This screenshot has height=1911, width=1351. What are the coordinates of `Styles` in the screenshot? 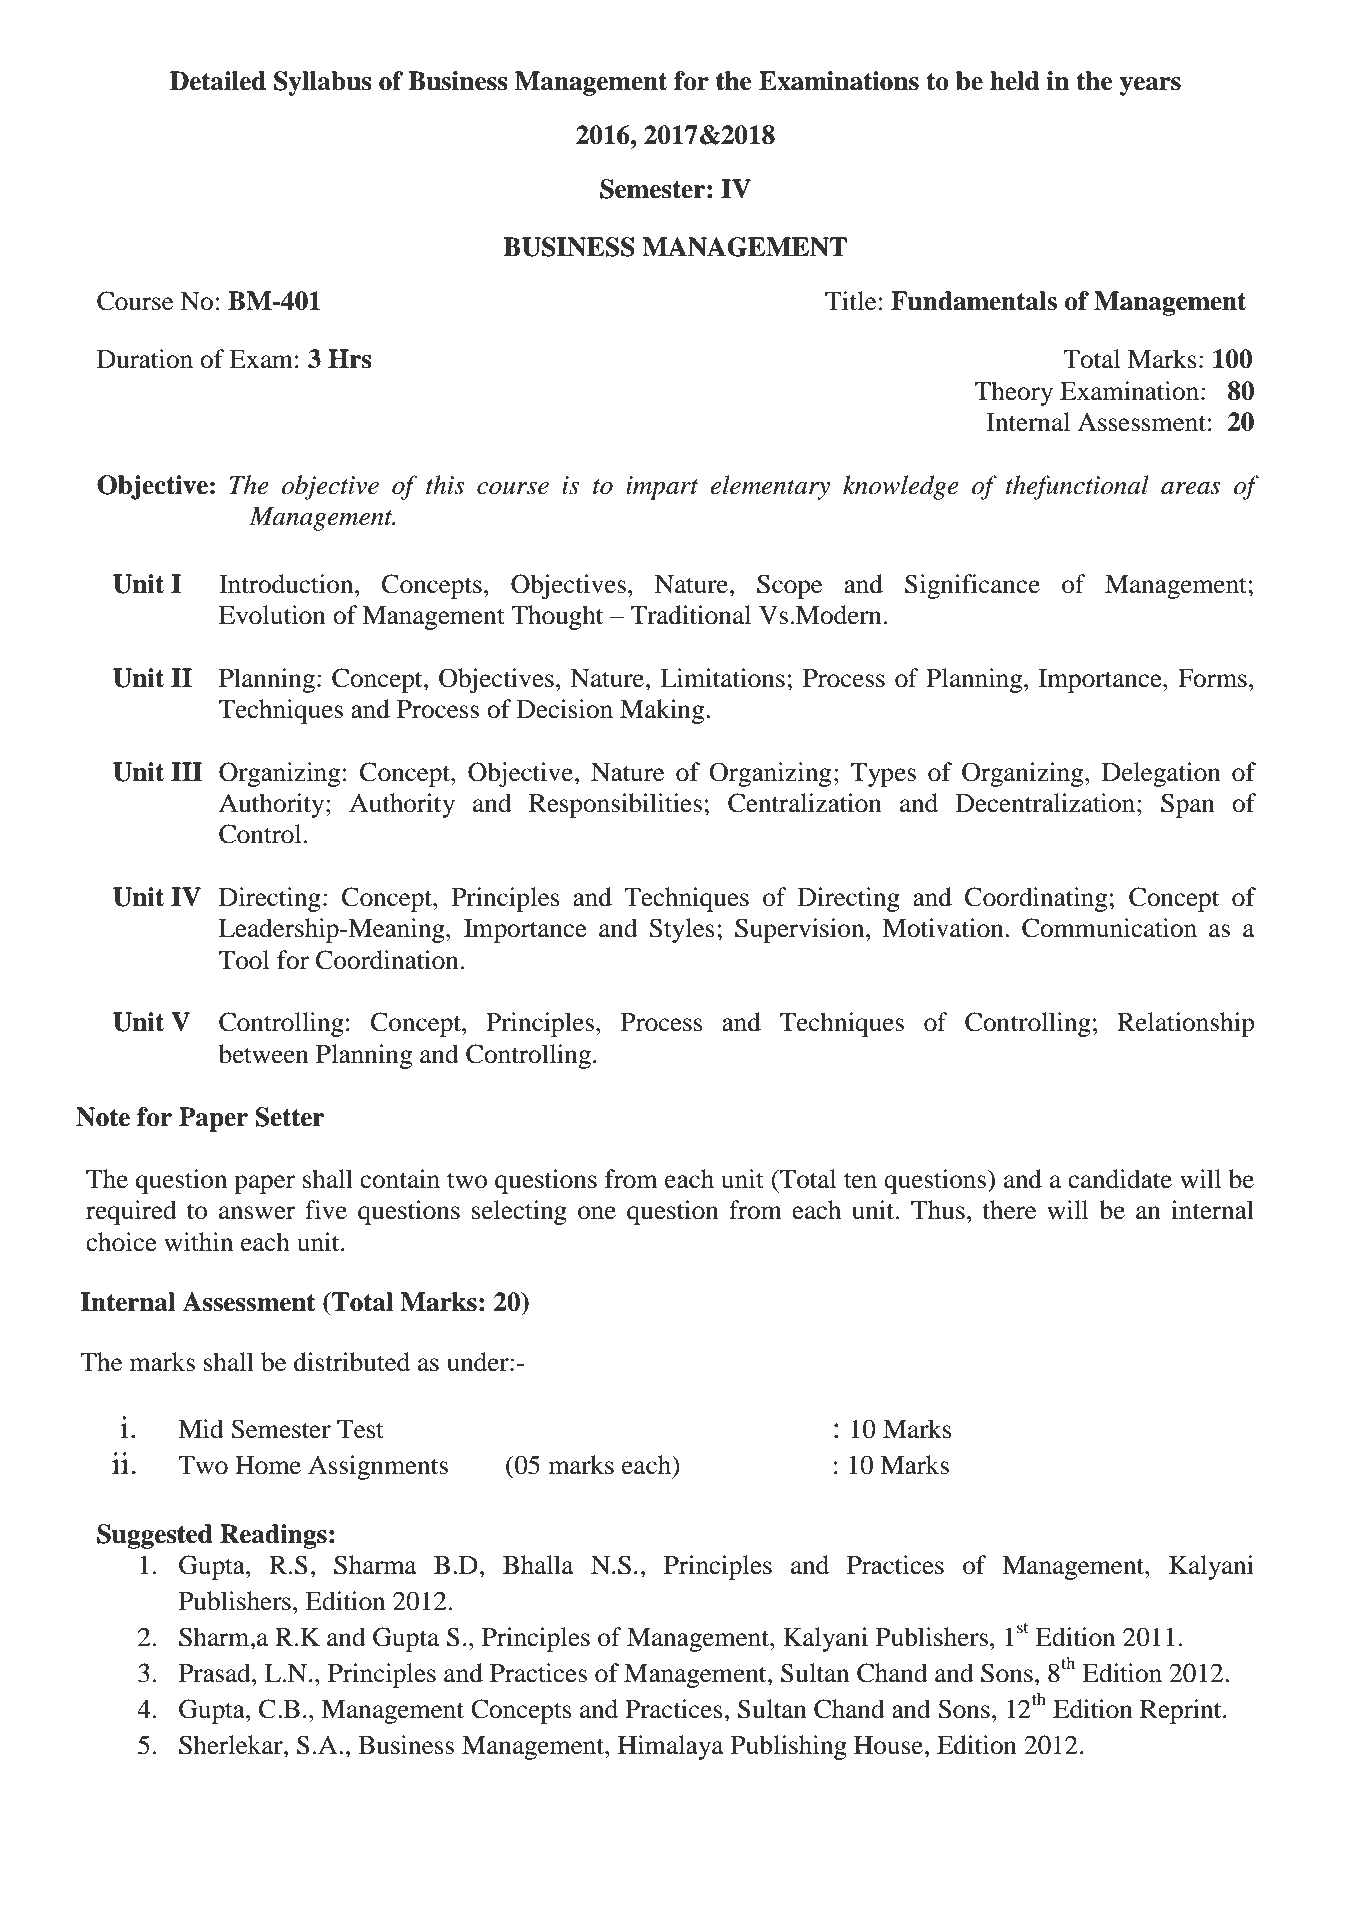 It's located at (682, 930).
